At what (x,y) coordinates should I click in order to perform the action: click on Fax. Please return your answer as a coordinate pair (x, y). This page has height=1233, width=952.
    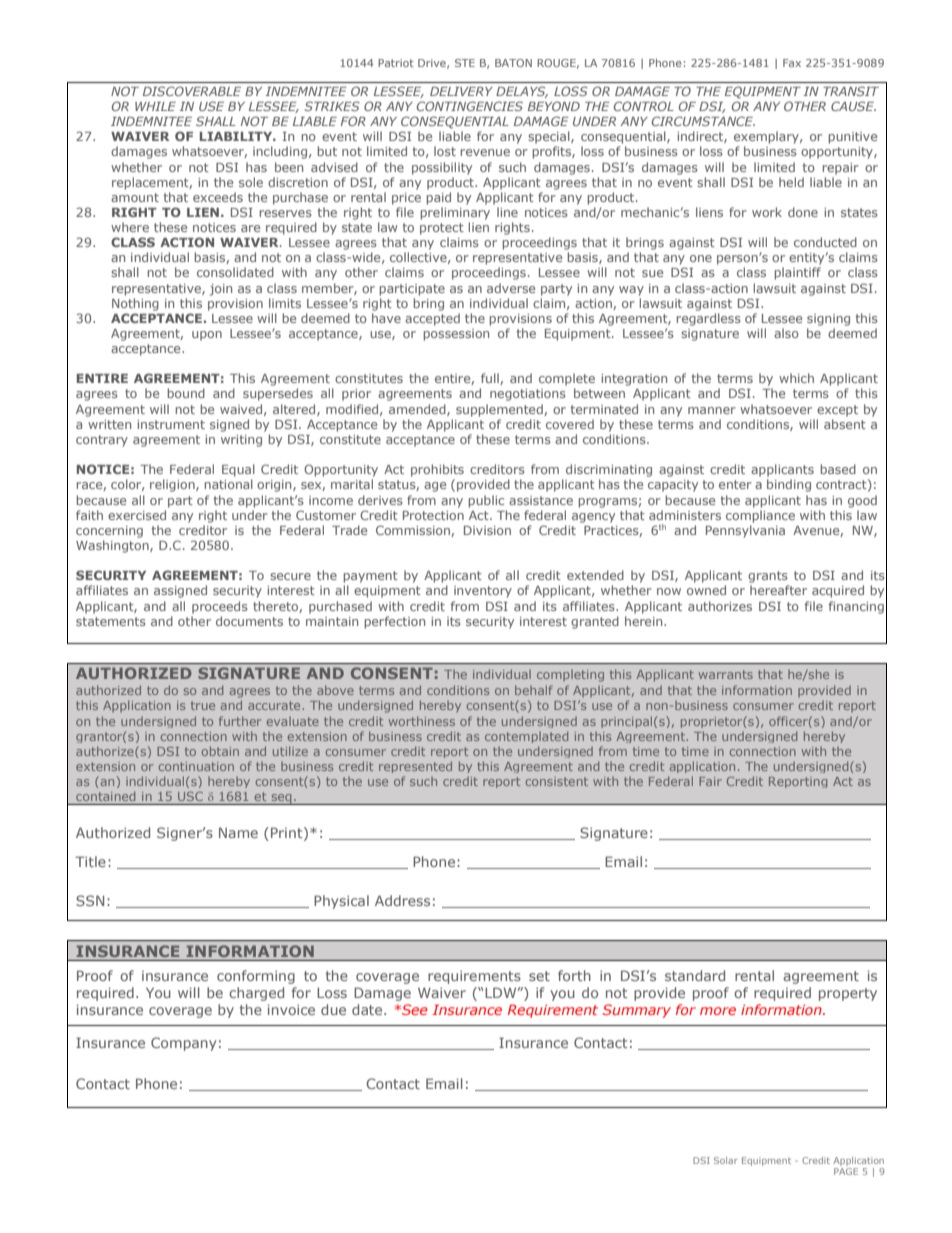
    Looking at the image, I should click on (792, 63).
